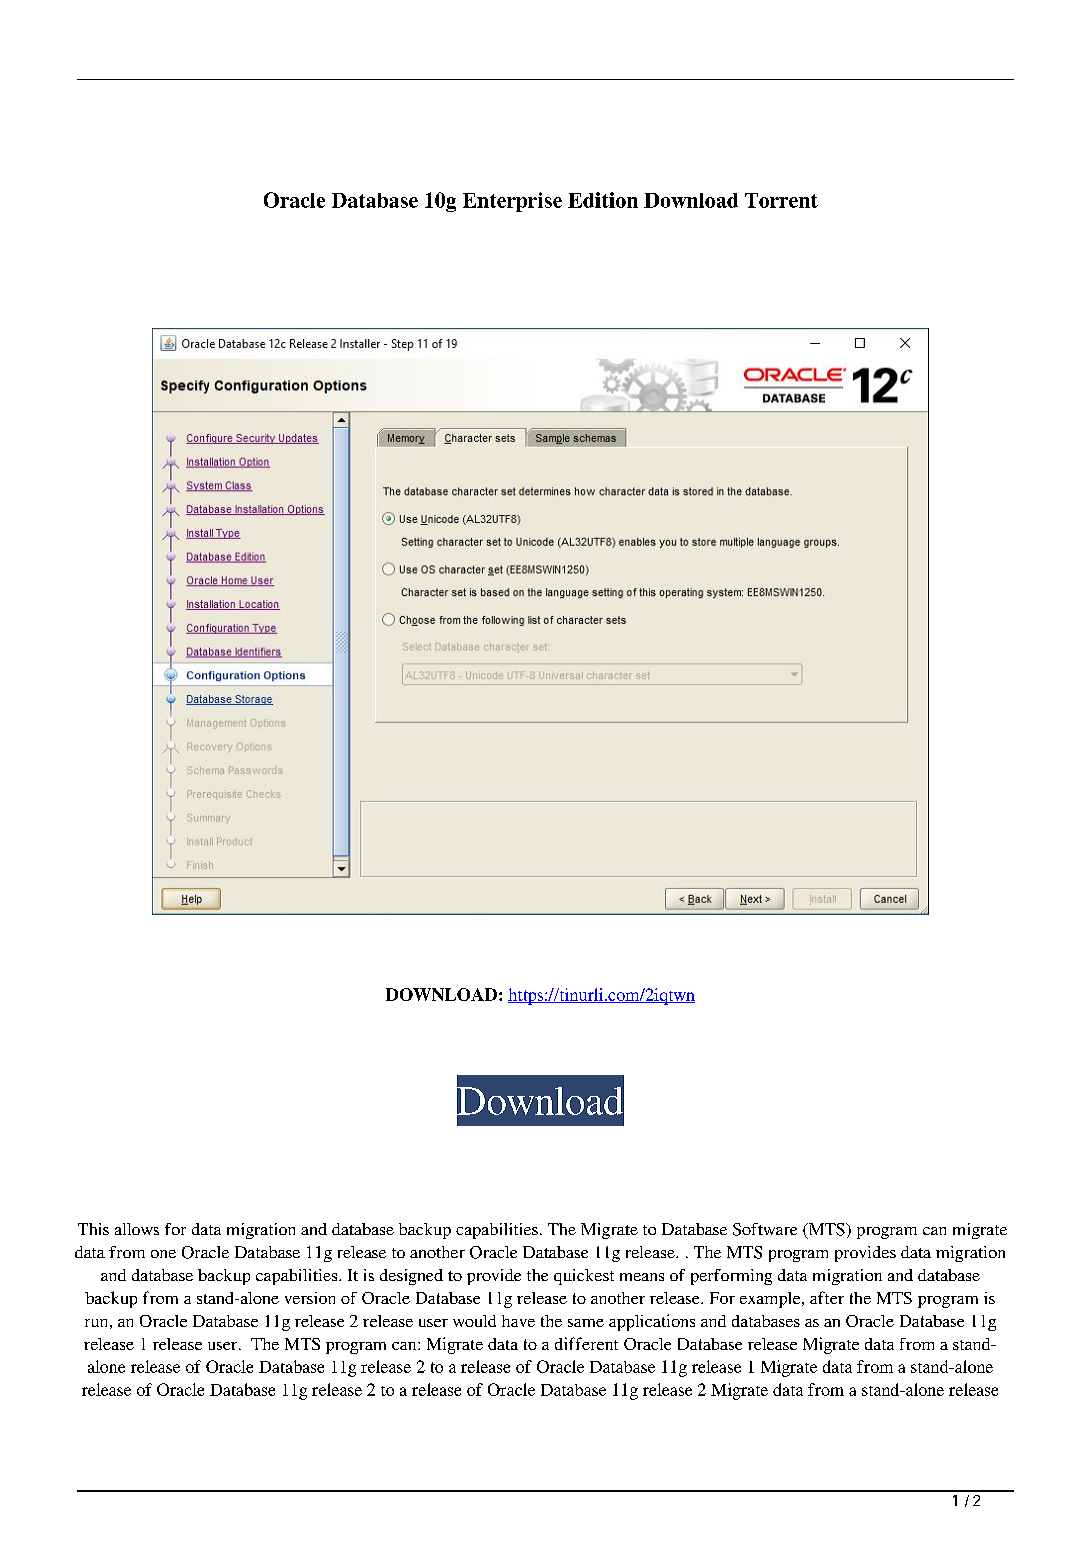 This screenshot has height=1543, width=1091. I want to click on version, so click(310, 1298).
